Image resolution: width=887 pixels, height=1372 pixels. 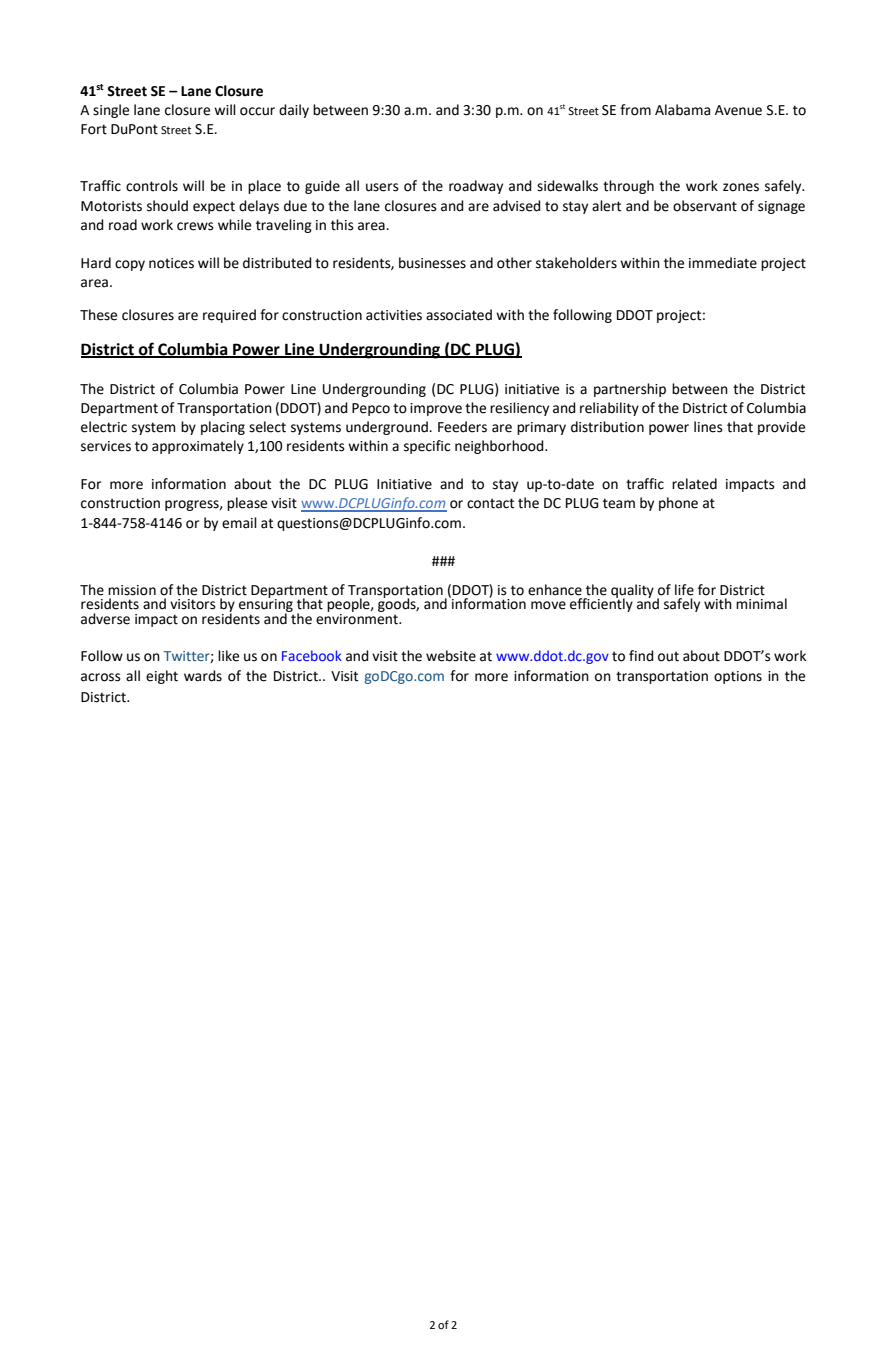 What do you see at coordinates (171, 263) in the image?
I see `notices` at bounding box center [171, 263].
